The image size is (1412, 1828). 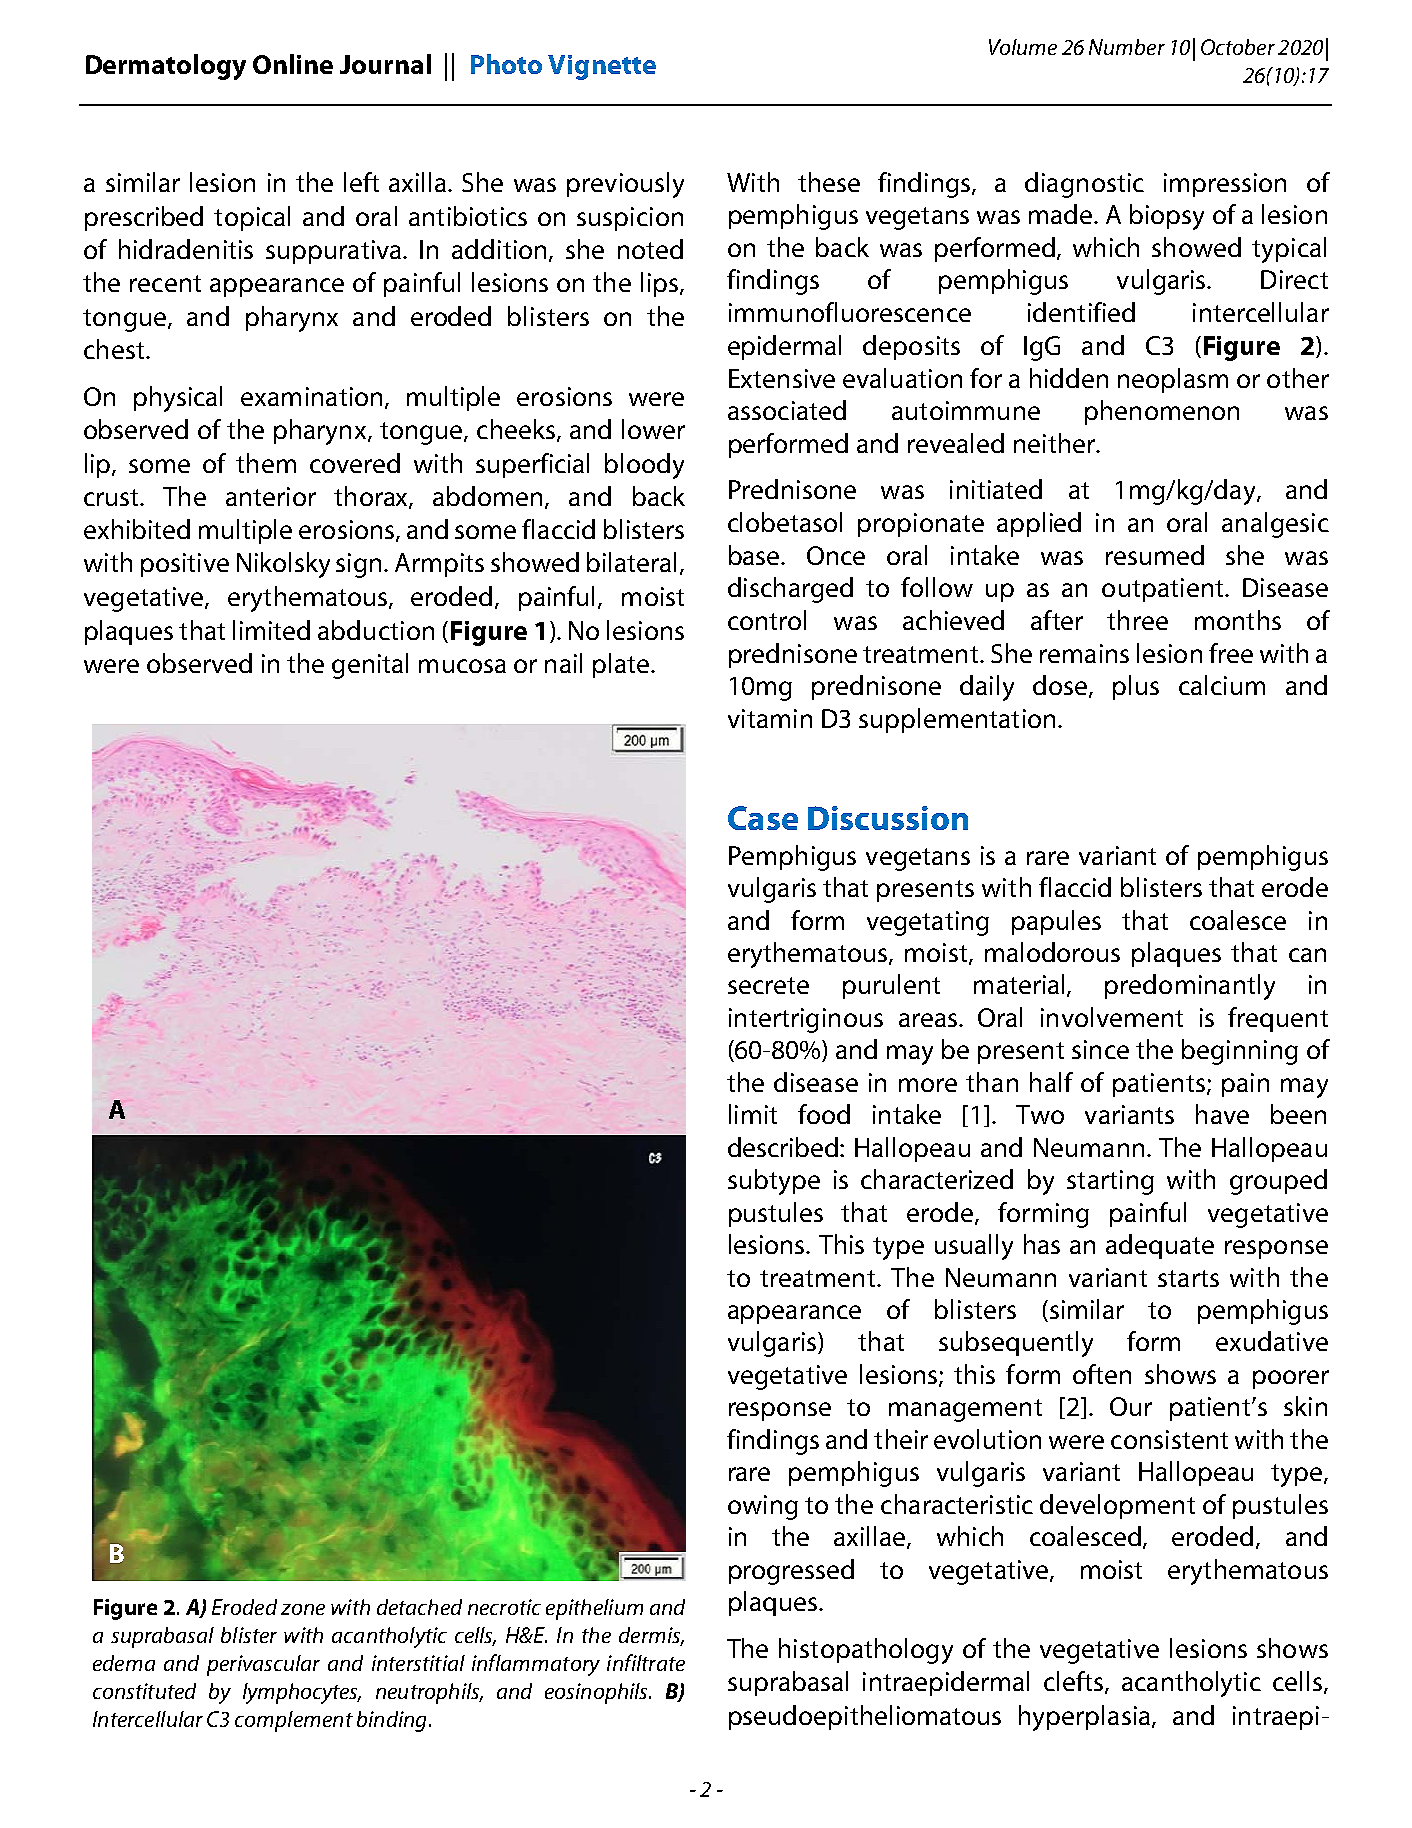 I want to click on Vignette, so click(x=602, y=67).
